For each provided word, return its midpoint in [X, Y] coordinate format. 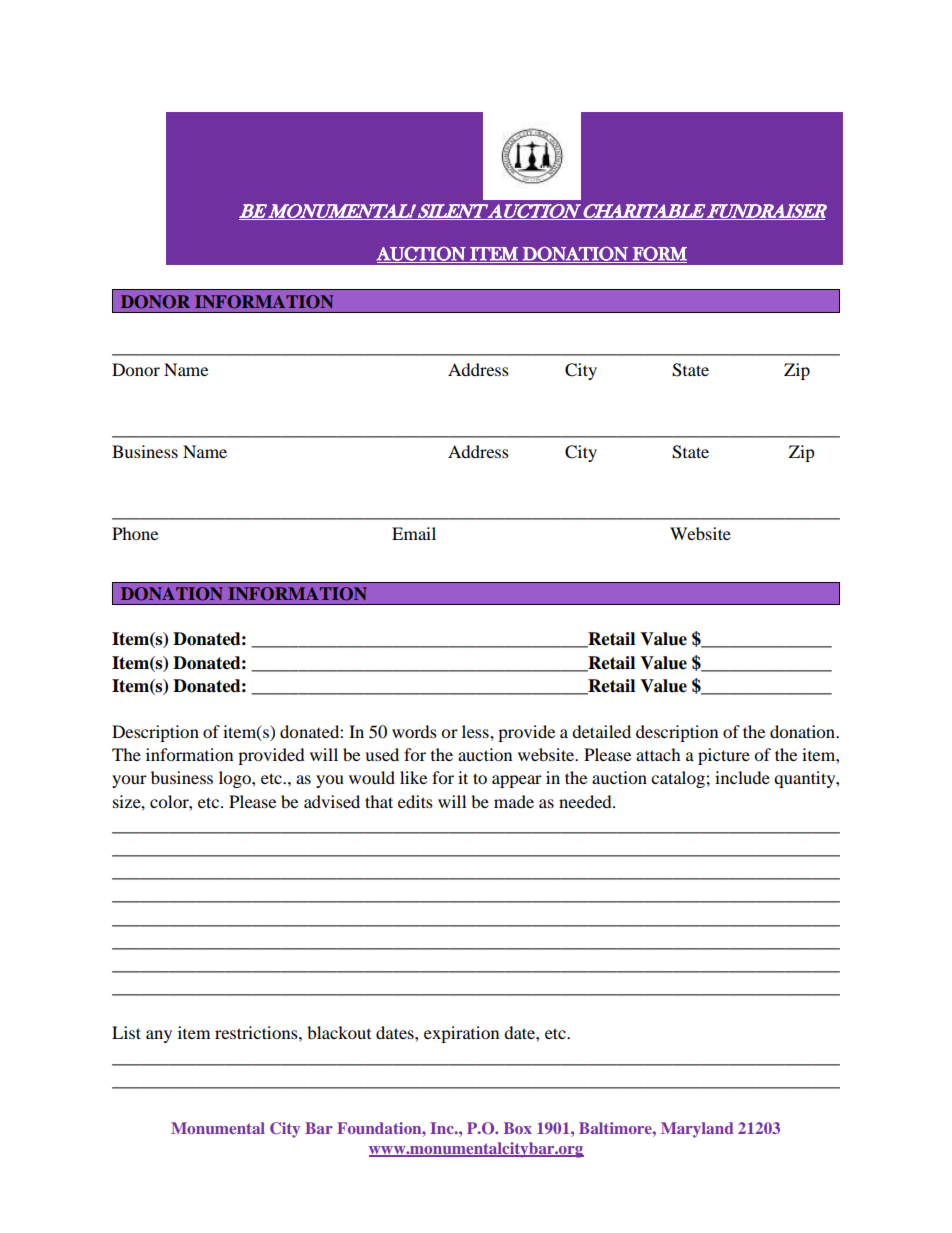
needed [586, 801]
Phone [135, 533]
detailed [601, 731]
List [126, 1032]
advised [332, 801]
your [129, 781]
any [159, 1036]
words [414, 731]
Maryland [697, 1130]
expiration [461, 1034]
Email [414, 533]
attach [658, 754]
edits [415, 801]
